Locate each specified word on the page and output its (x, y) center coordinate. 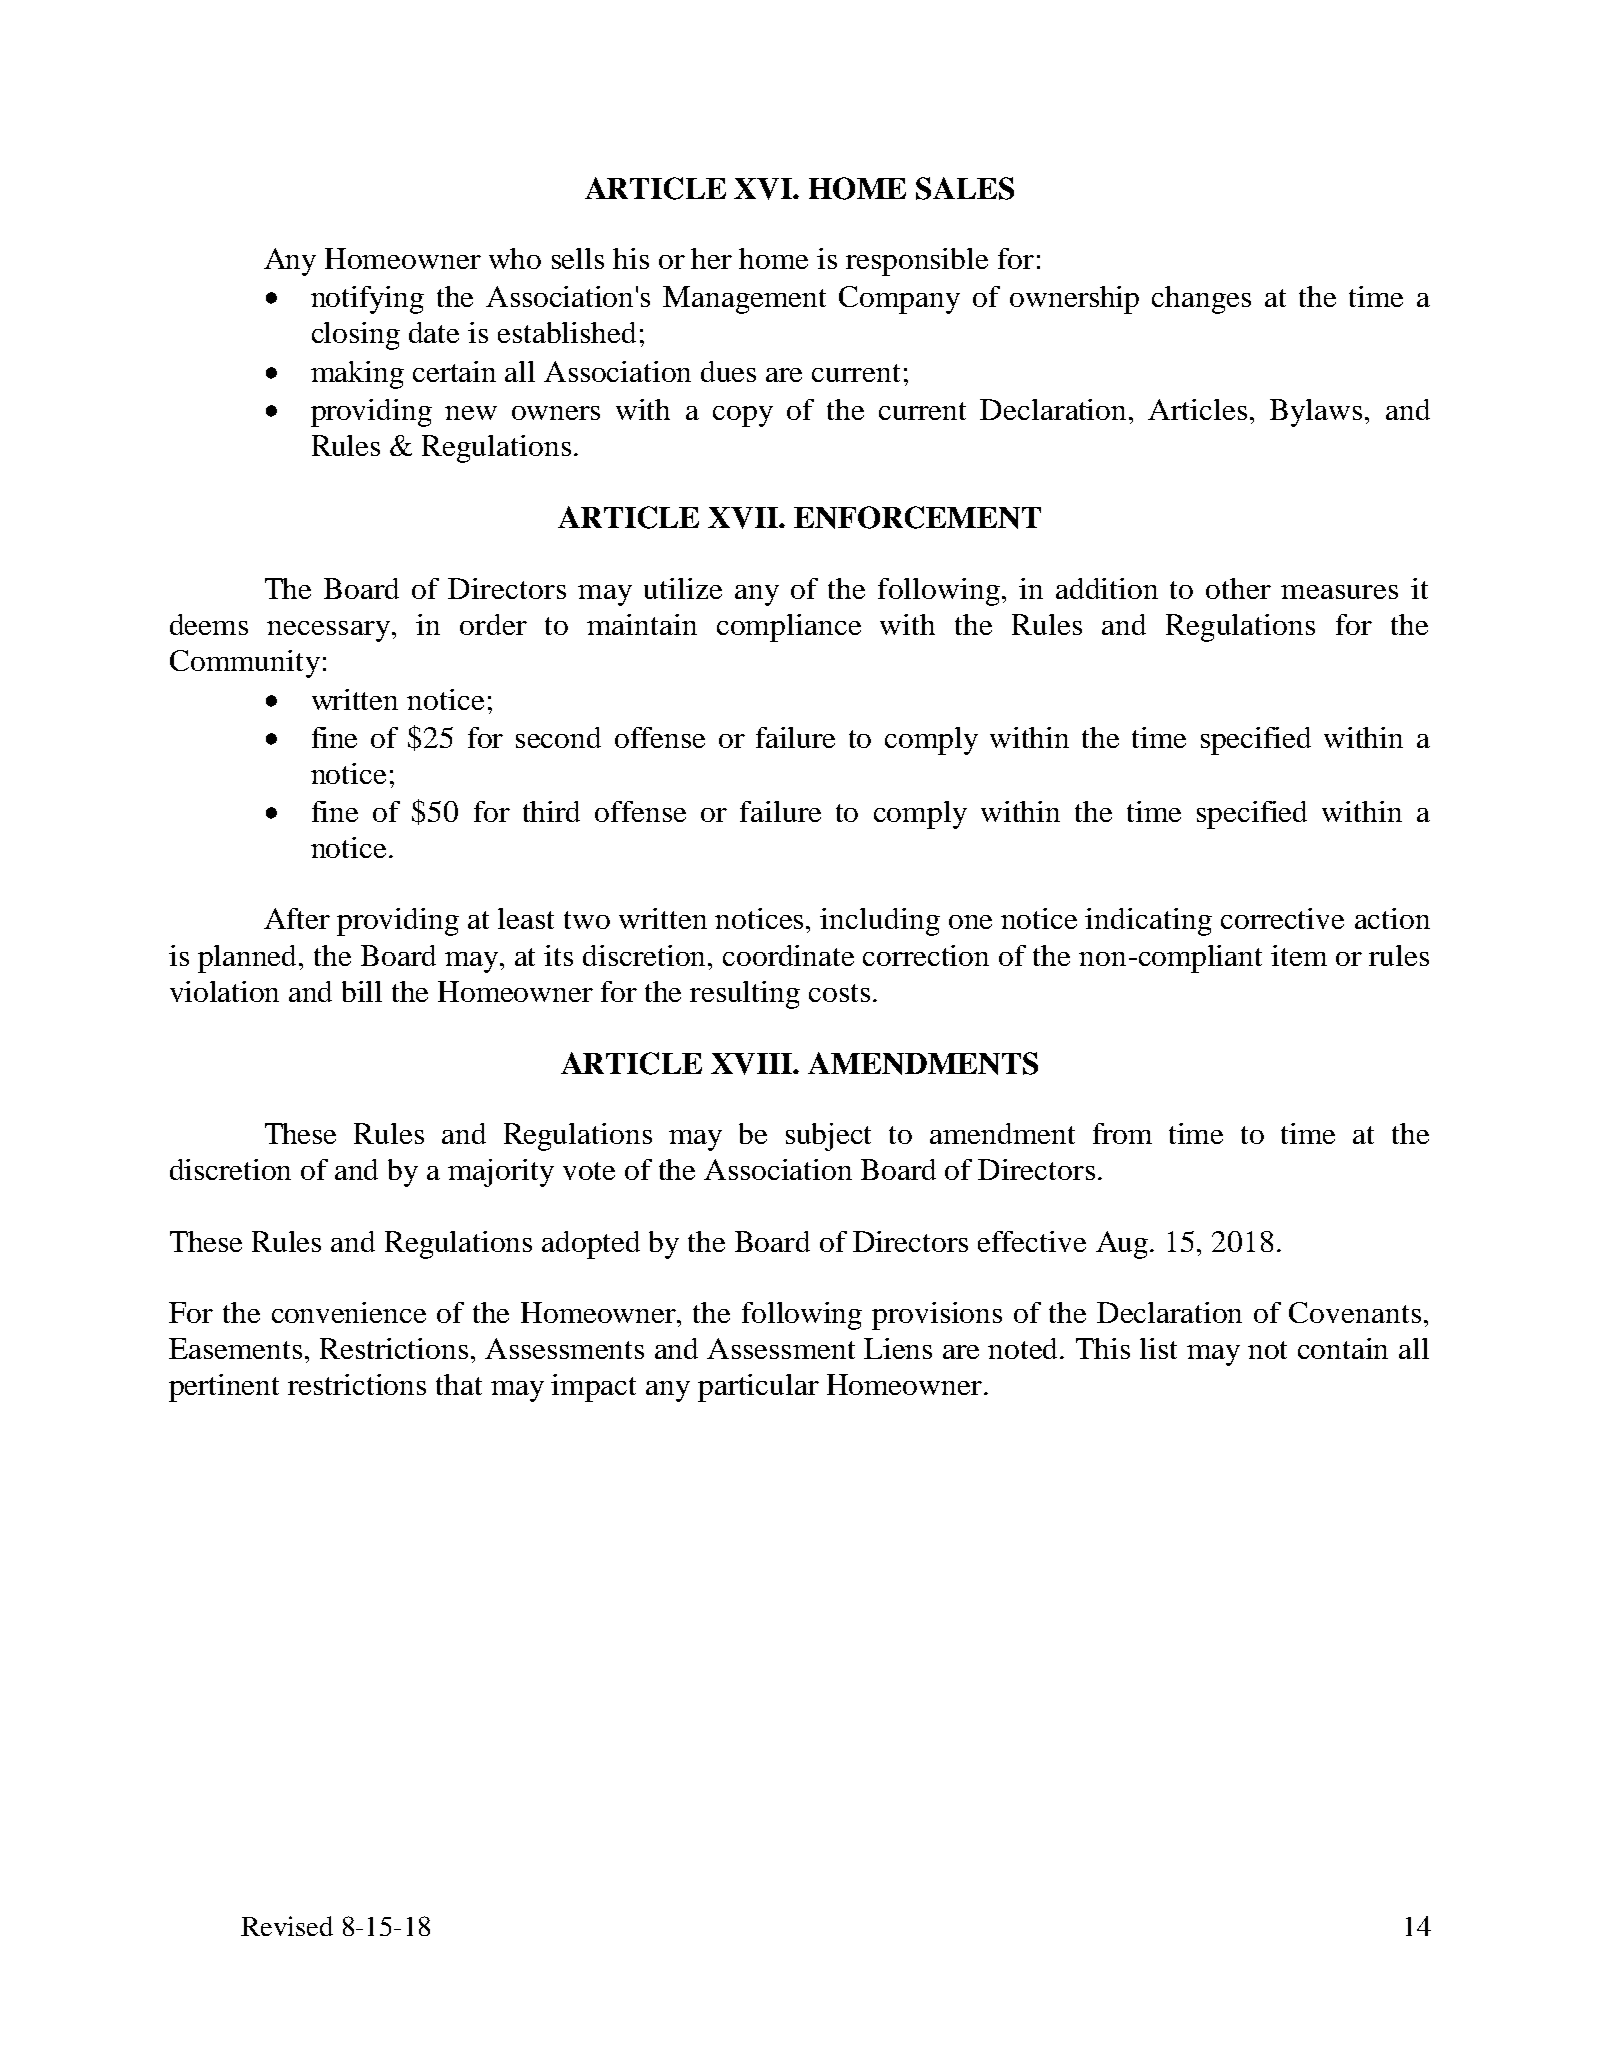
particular (758, 1388)
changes (1201, 300)
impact (593, 1388)
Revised (287, 1926)
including (880, 922)
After (297, 918)
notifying (367, 300)
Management (744, 300)
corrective (1282, 918)
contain (1343, 1348)
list (1158, 1348)
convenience (349, 1312)
